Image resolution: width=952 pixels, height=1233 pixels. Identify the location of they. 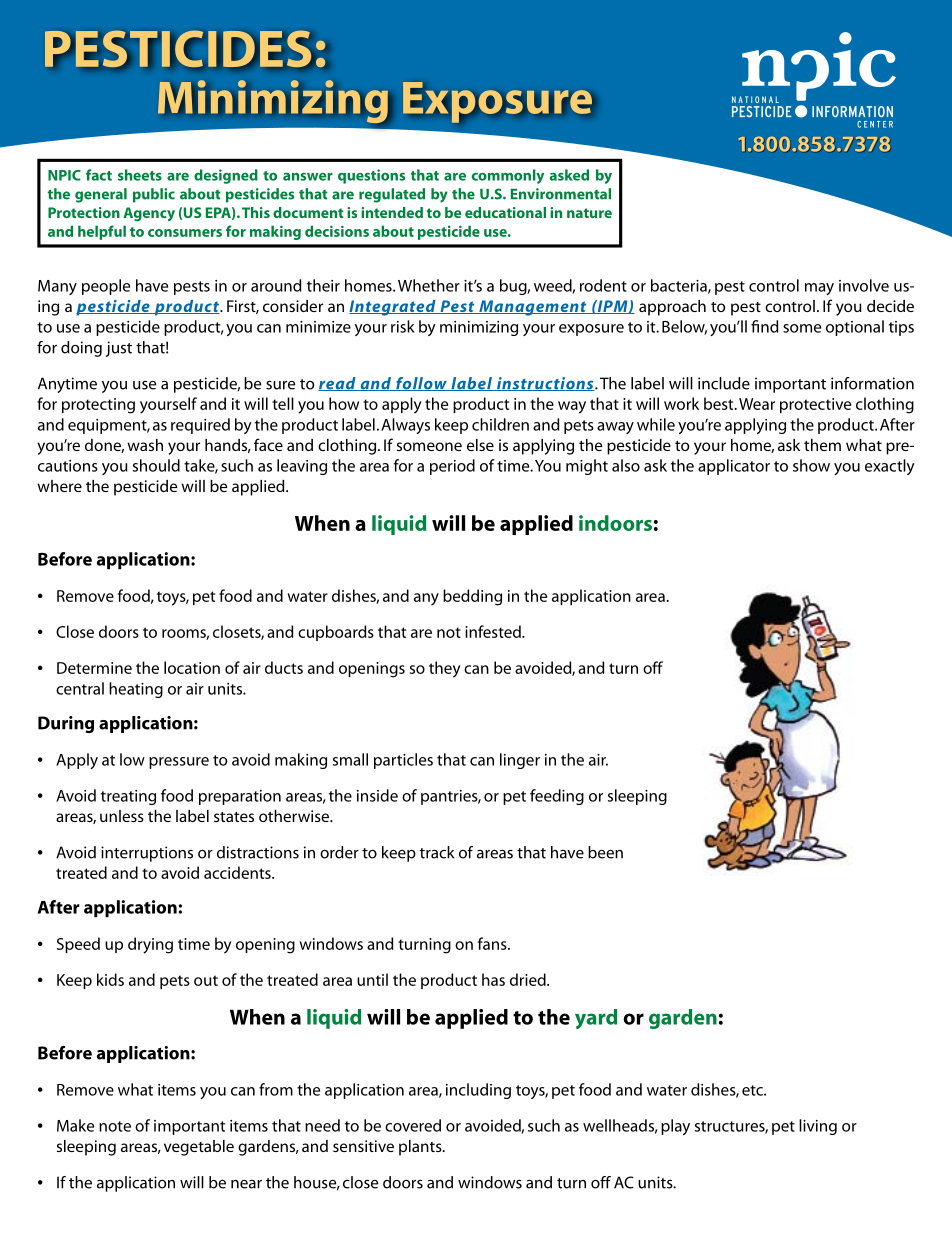
(444, 669).
